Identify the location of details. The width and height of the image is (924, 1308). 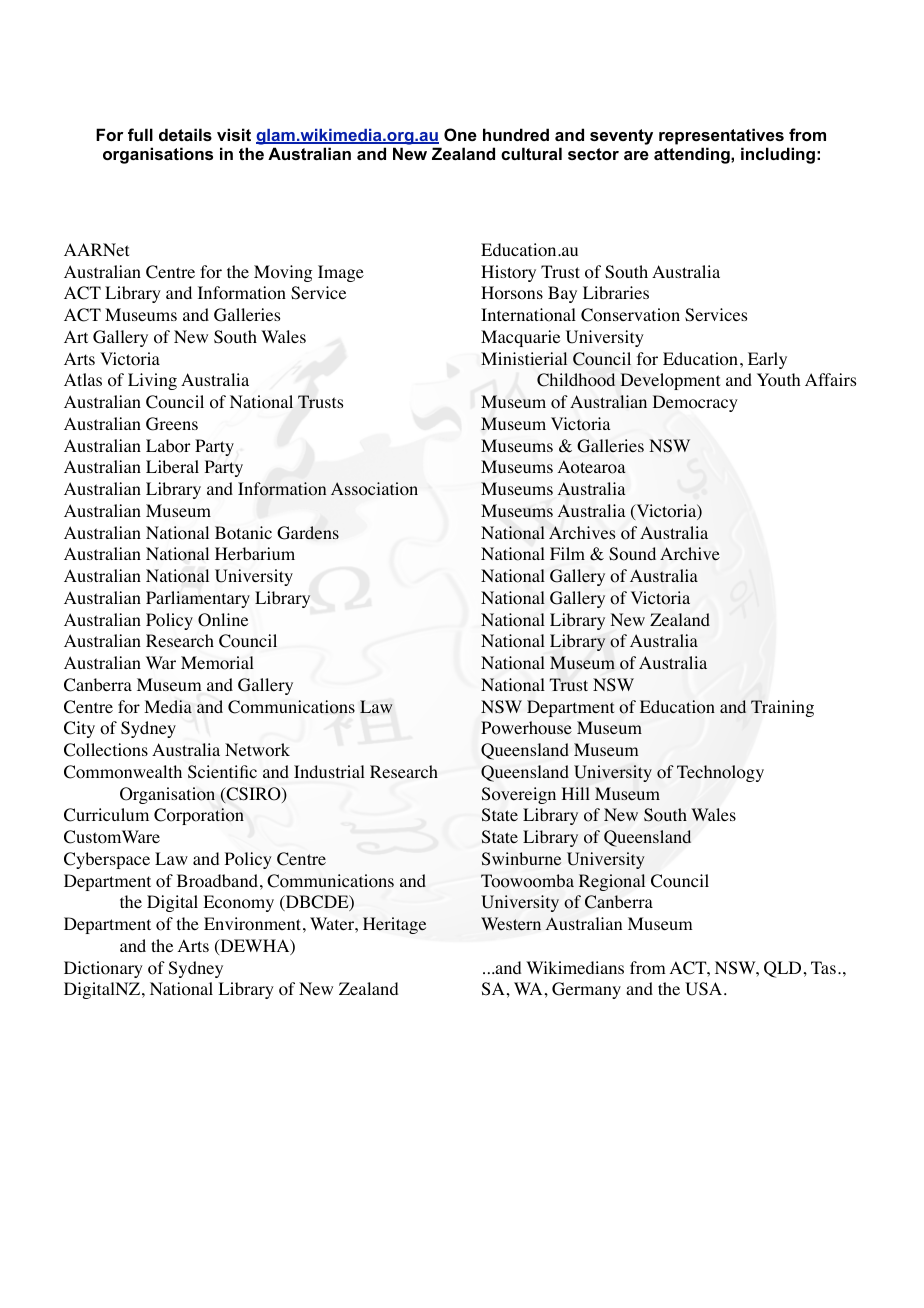
(185, 134).
